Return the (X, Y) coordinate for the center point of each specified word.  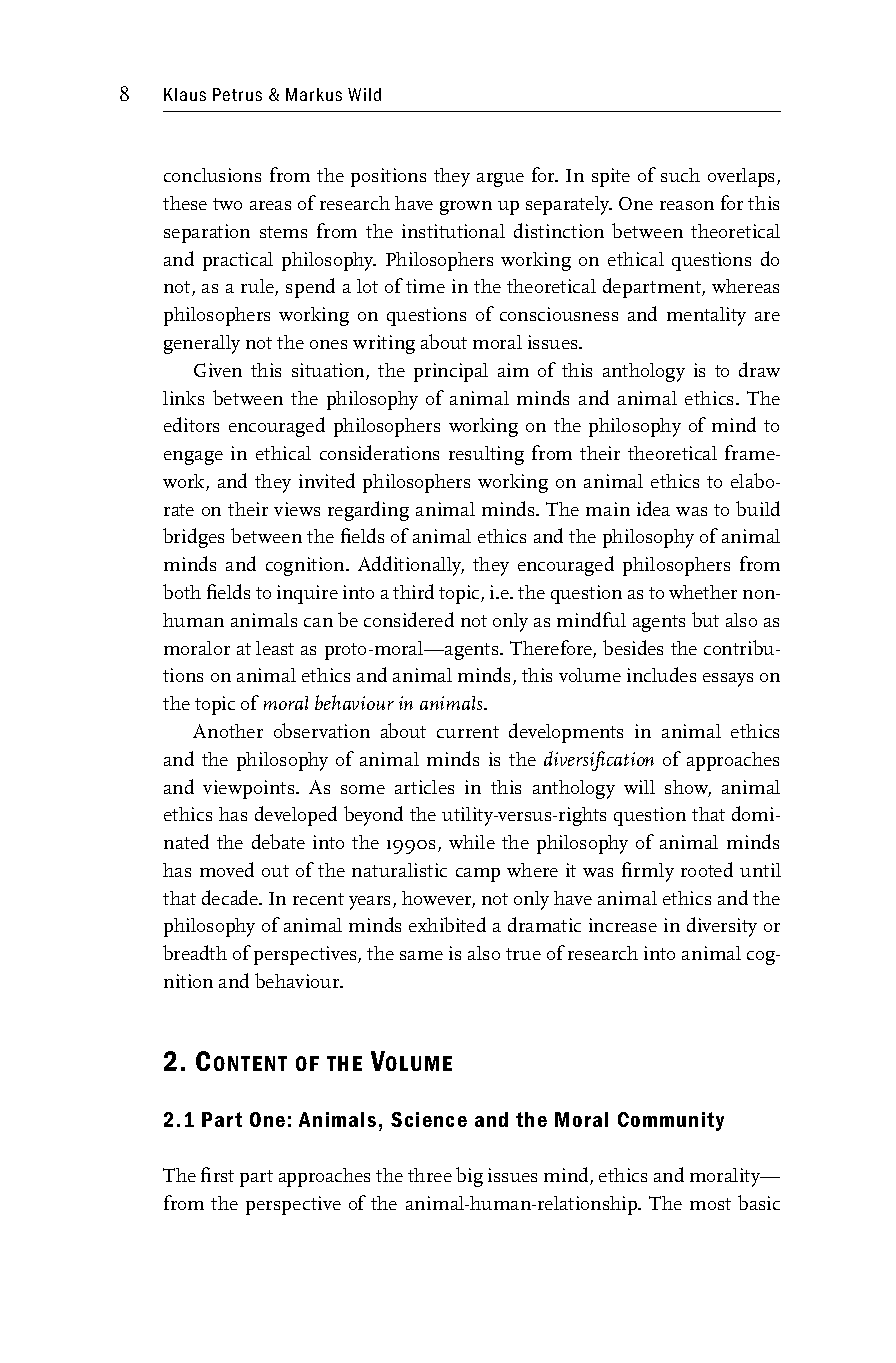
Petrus (237, 94)
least (275, 648)
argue (500, 180)
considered (409, 619)
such (680, 175)
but (705, 619)
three (430, 1175)
